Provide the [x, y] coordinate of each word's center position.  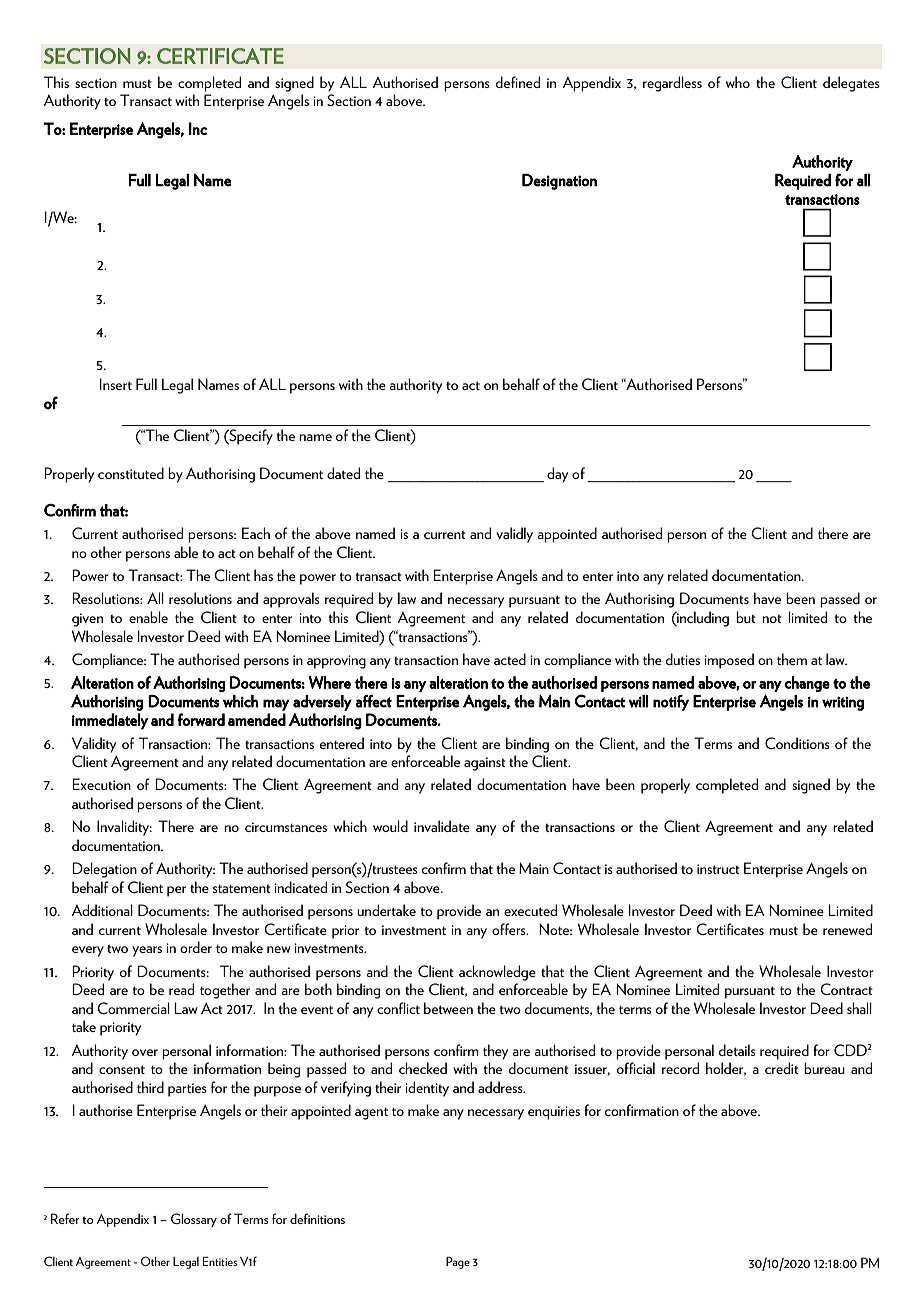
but [746, 617]
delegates [851, 84]
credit [782, 1068]
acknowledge [497, 973]
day [557, 475]
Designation [559, 181]
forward [201, 719]
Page [458, 1262]
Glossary [194, 1220]
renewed [847, 929]
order [196, 947]
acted [510, 659]
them [792, 659]
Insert [116, 384]
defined [518, 82]
